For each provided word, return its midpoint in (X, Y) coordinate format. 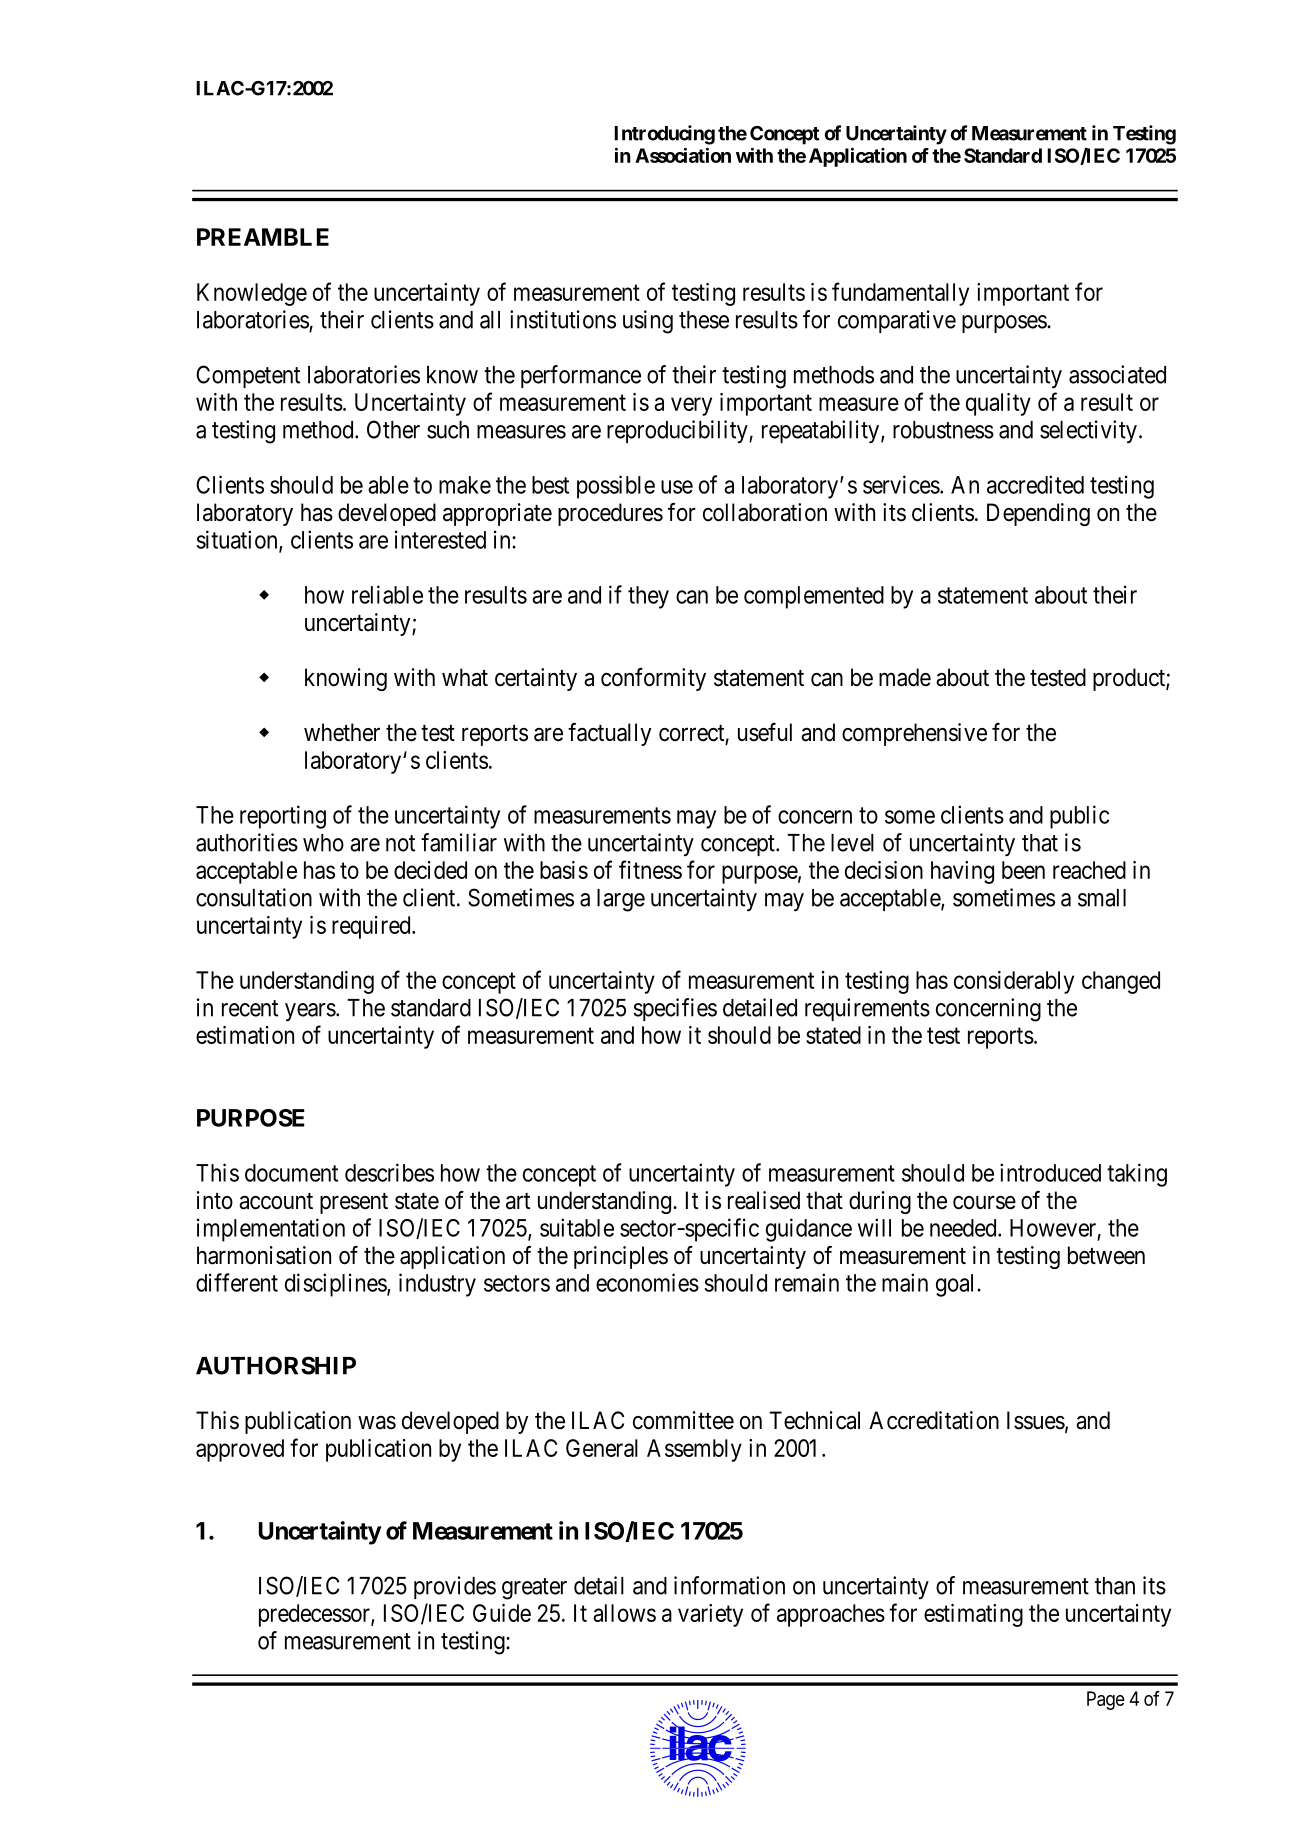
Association (683, 155)
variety (710, 1615)
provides (455, 1587)
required (372, 927)
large (621, 900)
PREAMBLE (263, 237)
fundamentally (900, 294)
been (1023, 870)
